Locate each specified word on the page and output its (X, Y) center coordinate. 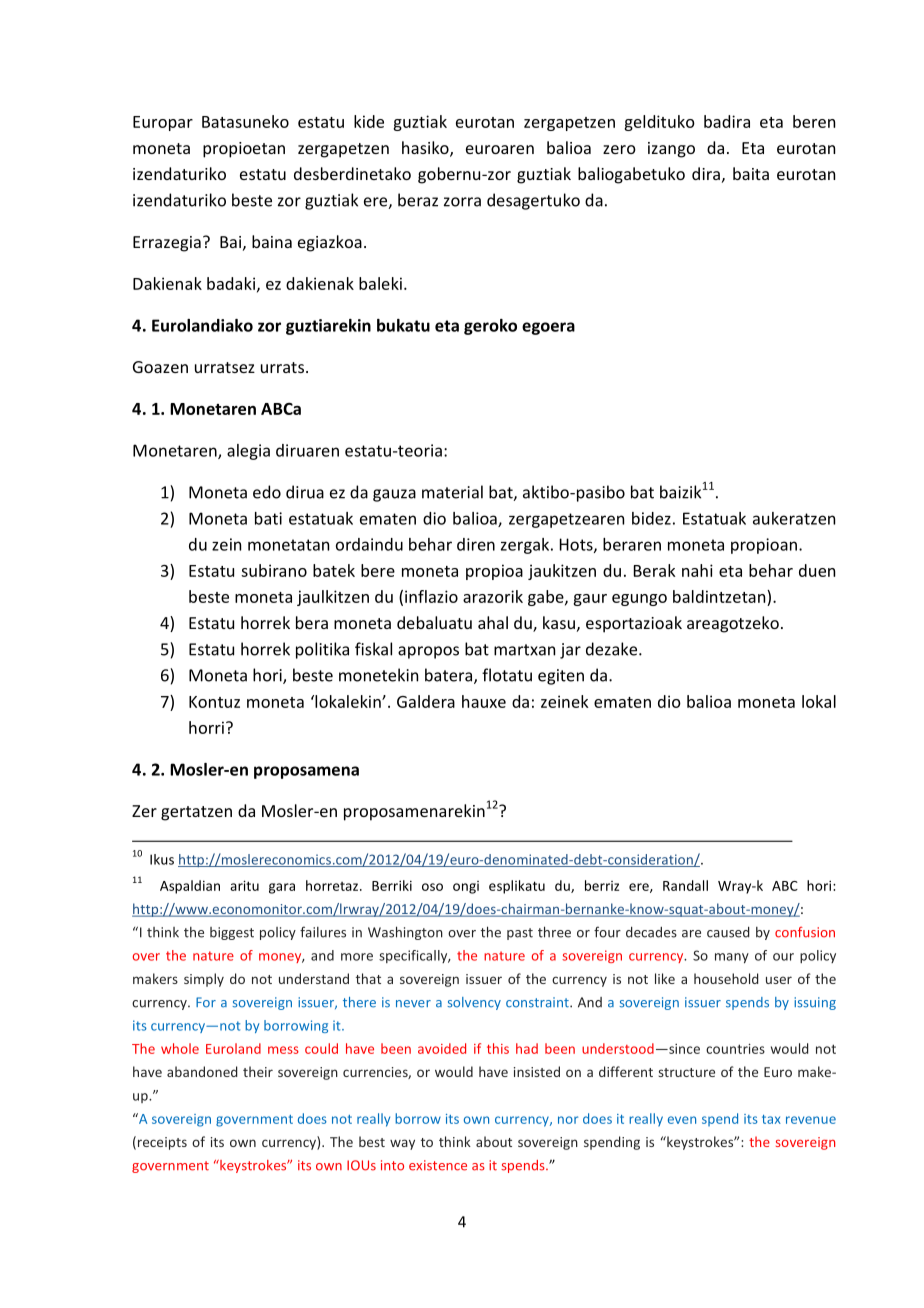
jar (570, 651)
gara (282, 888)
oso (432, 887)
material (452, 492)
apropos (428, 652)
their (258, 1071)
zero (619, 149)
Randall (685, 885)
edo (267, 492)
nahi (697, 570)
